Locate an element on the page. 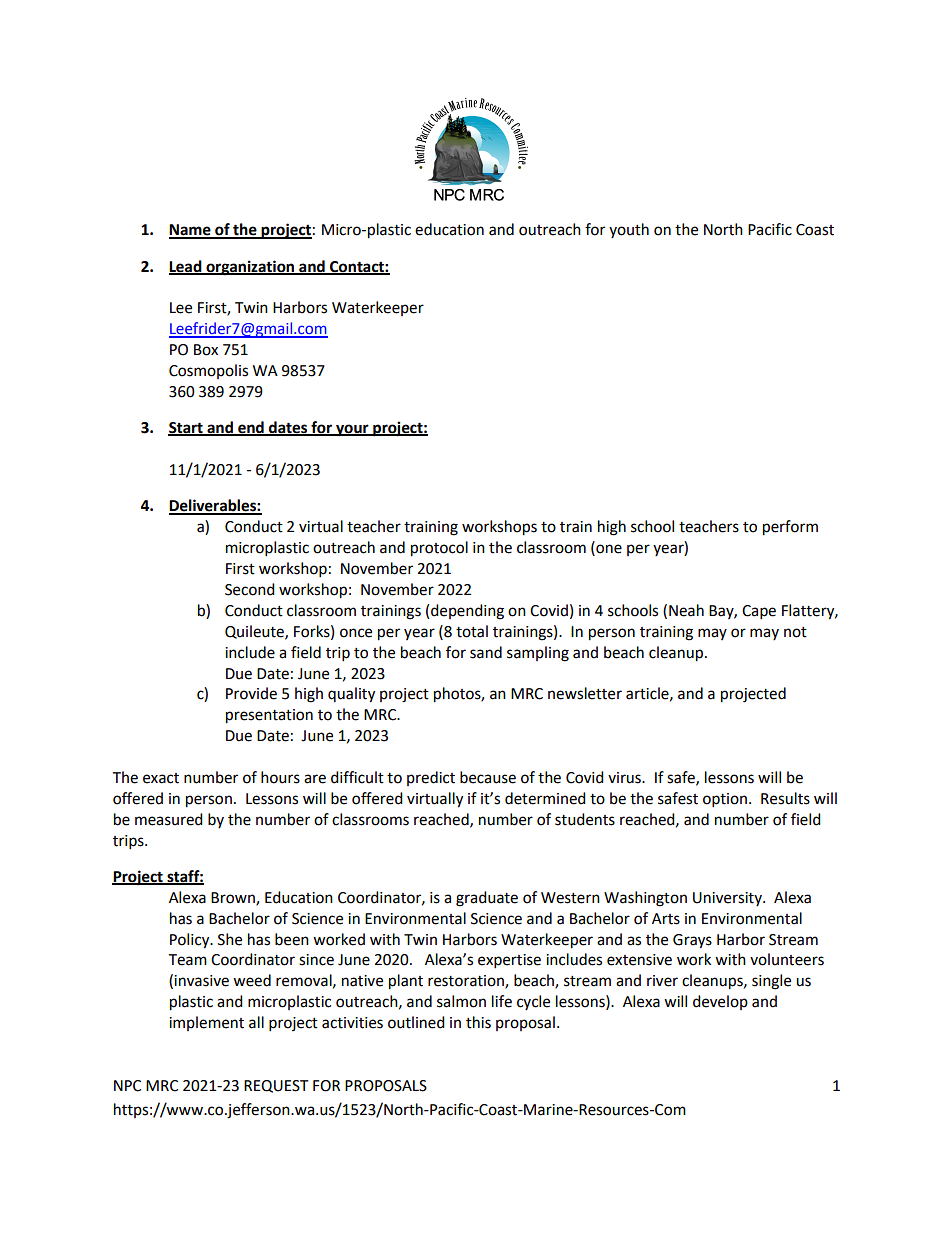 The width and height of the document is (952, 1233). one is located at coordinates (608, 549).
